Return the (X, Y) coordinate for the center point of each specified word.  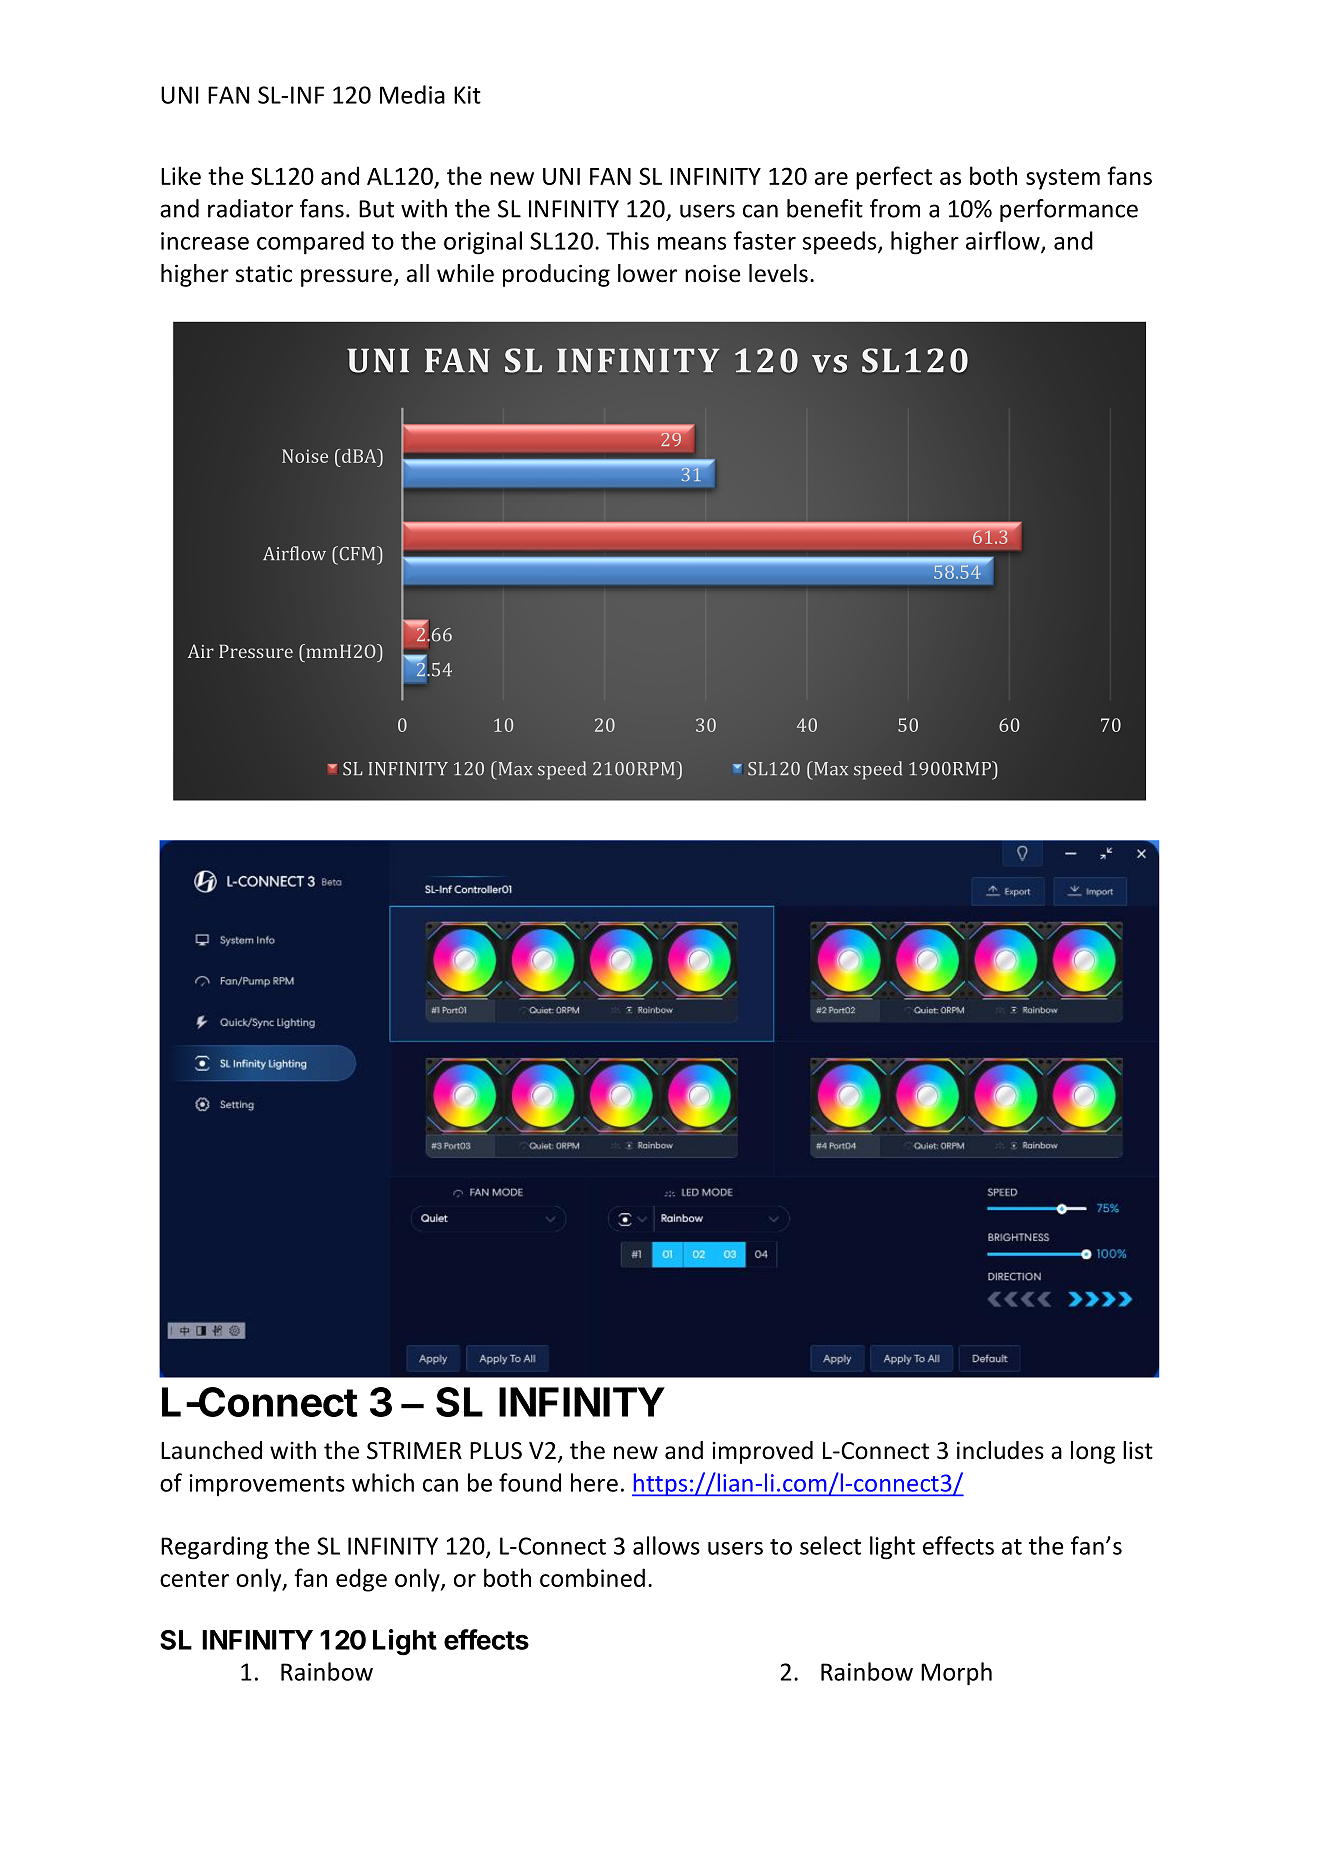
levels (778, 273)
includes (1000, 1450)
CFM (357, 553)
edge (361, 1580)
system (1063, 179)
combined (592, 1577)
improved (762, 1452)
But (376, 209)
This (627, 240)
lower (647, 273)
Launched (211, 1450)
